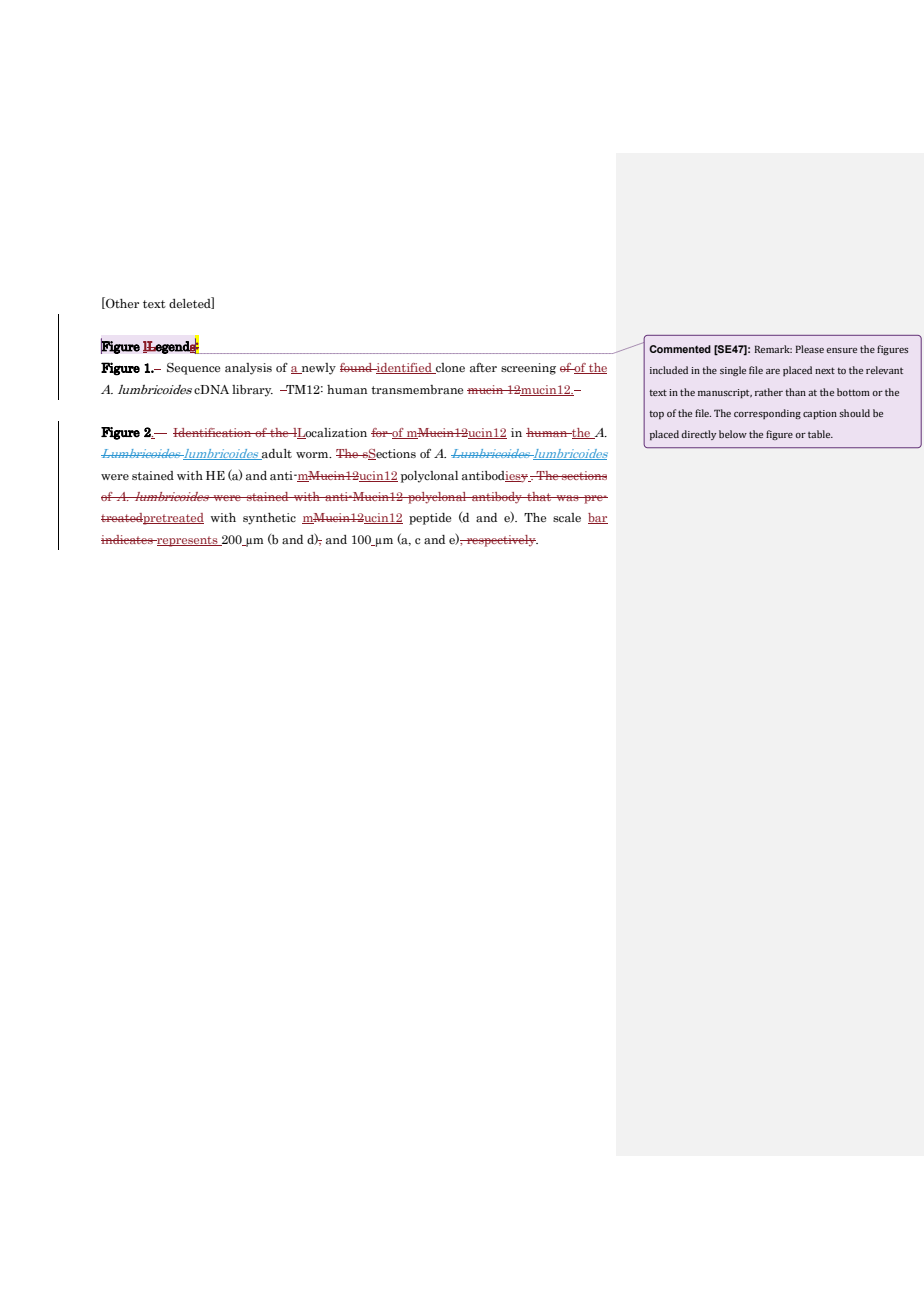 The width and height of the screenshot is (924, 1308). What do you see at coordinates (269, 519) in the screenshot?
I see `synthetic` at bounding box center [269, 519].
